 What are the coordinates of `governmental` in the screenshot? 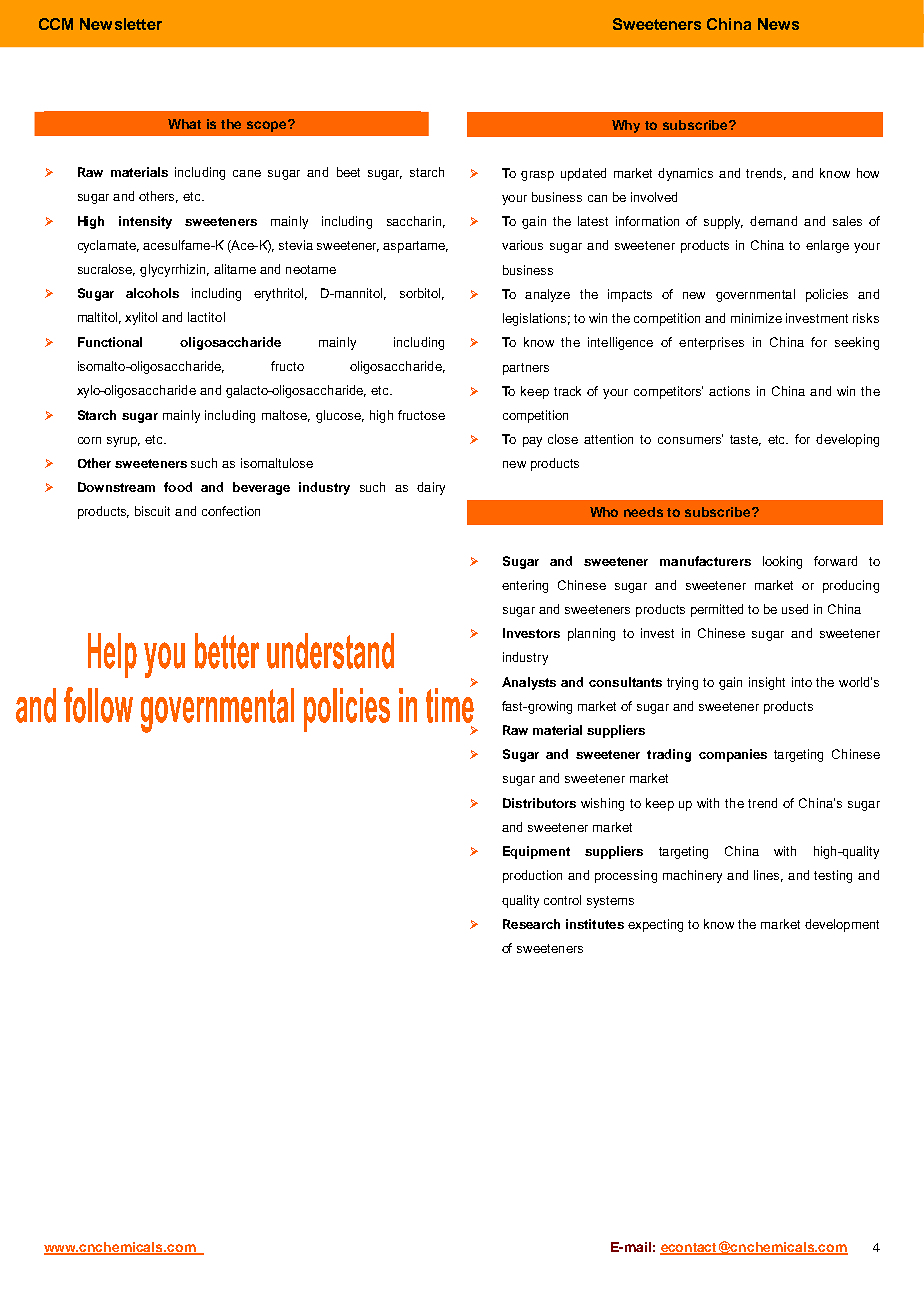 It's located at (755, 295).
